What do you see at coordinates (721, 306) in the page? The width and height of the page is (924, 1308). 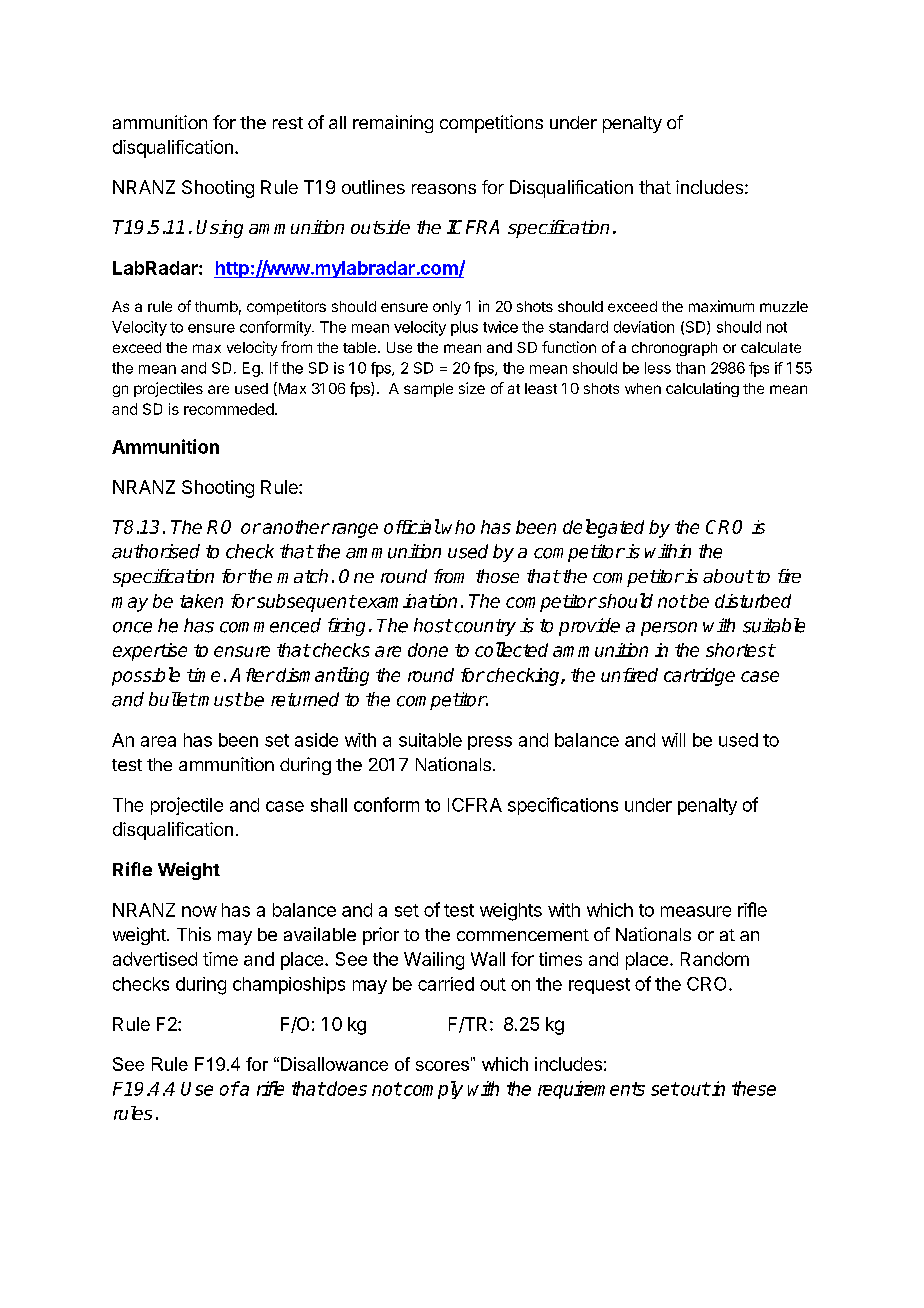 I see `maximum` at bounding box center [721, 306].
